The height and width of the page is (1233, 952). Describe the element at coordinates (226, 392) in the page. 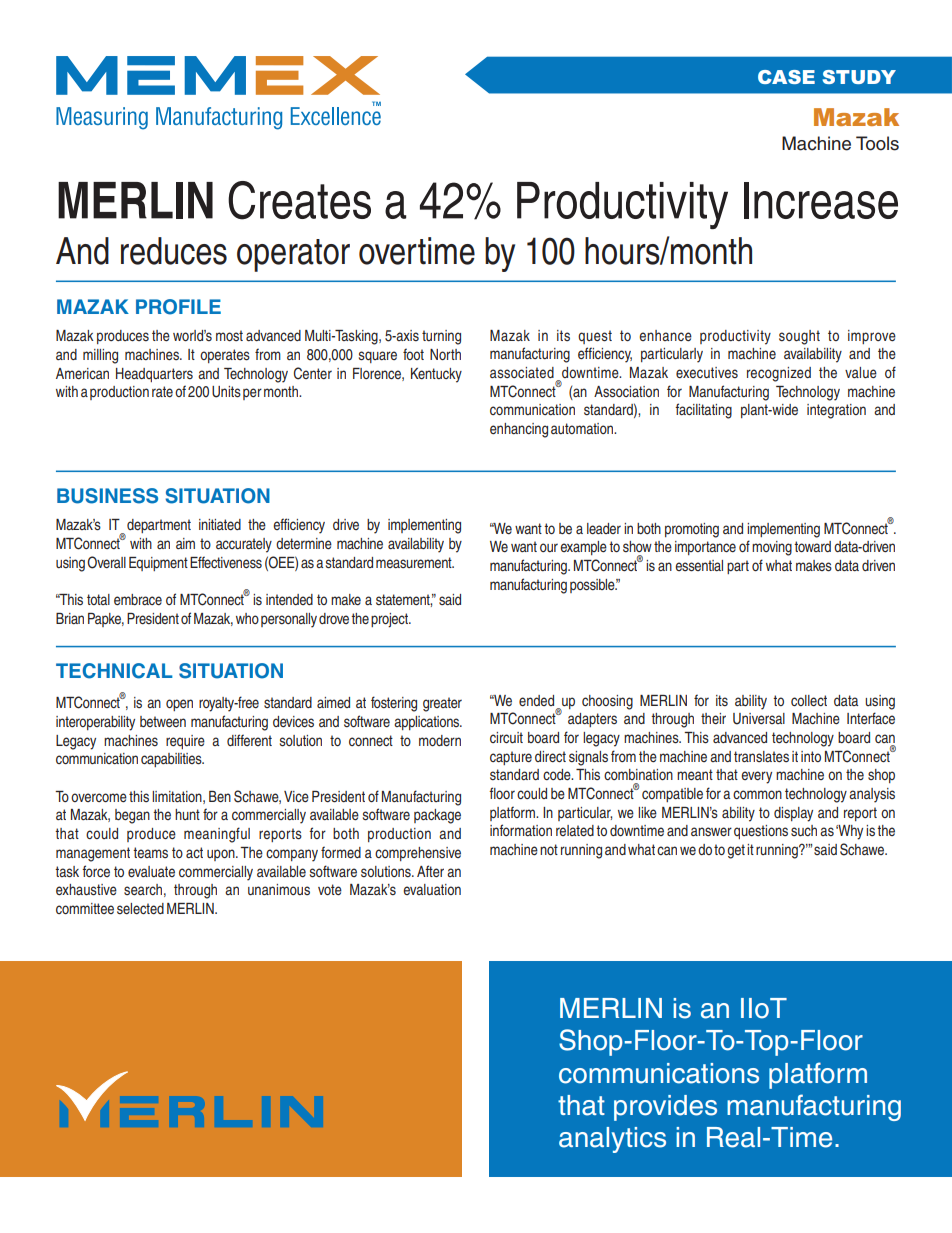

I see `Units` at that location.
